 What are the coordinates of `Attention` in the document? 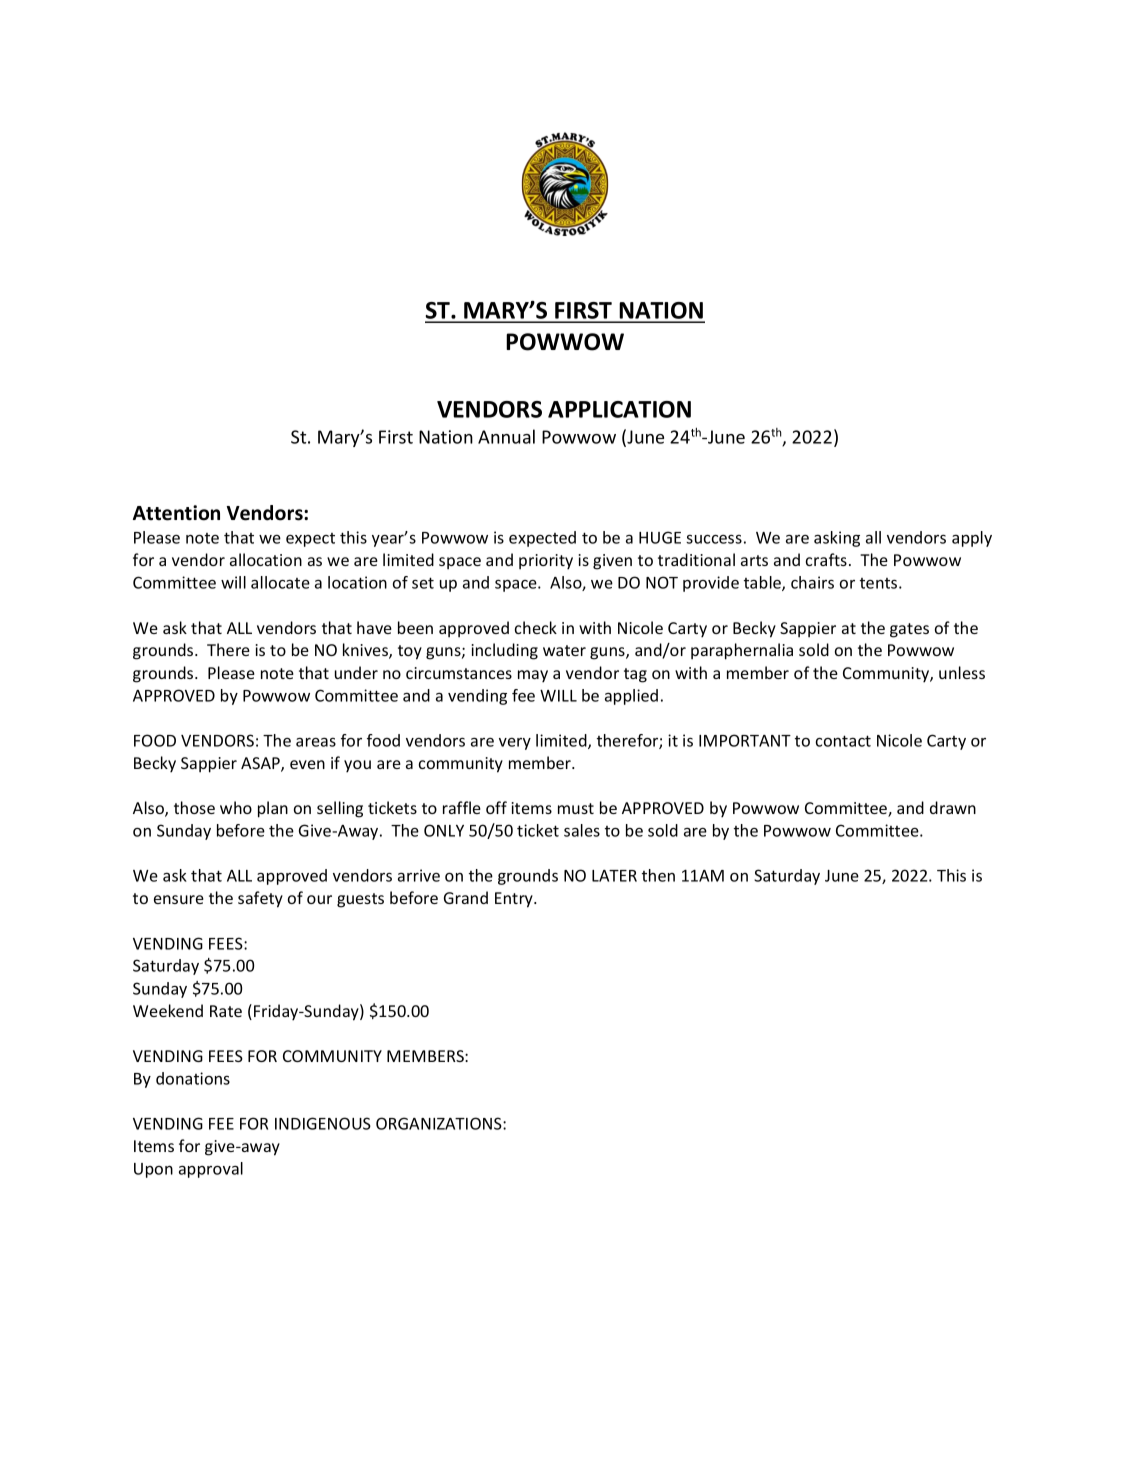 It's located at (176, 513).
